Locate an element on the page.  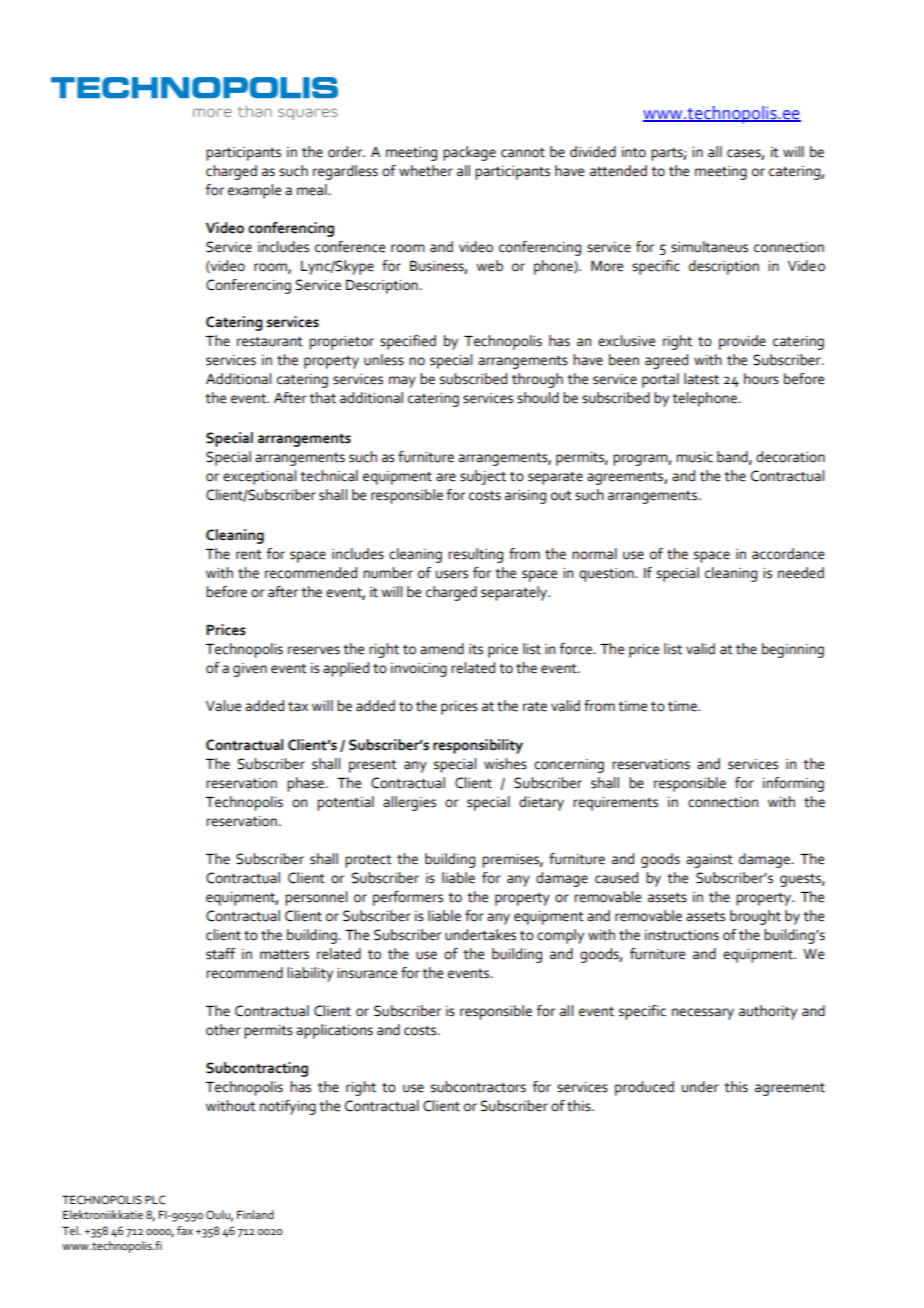
Finland is located at coordinates (255, 1214).
